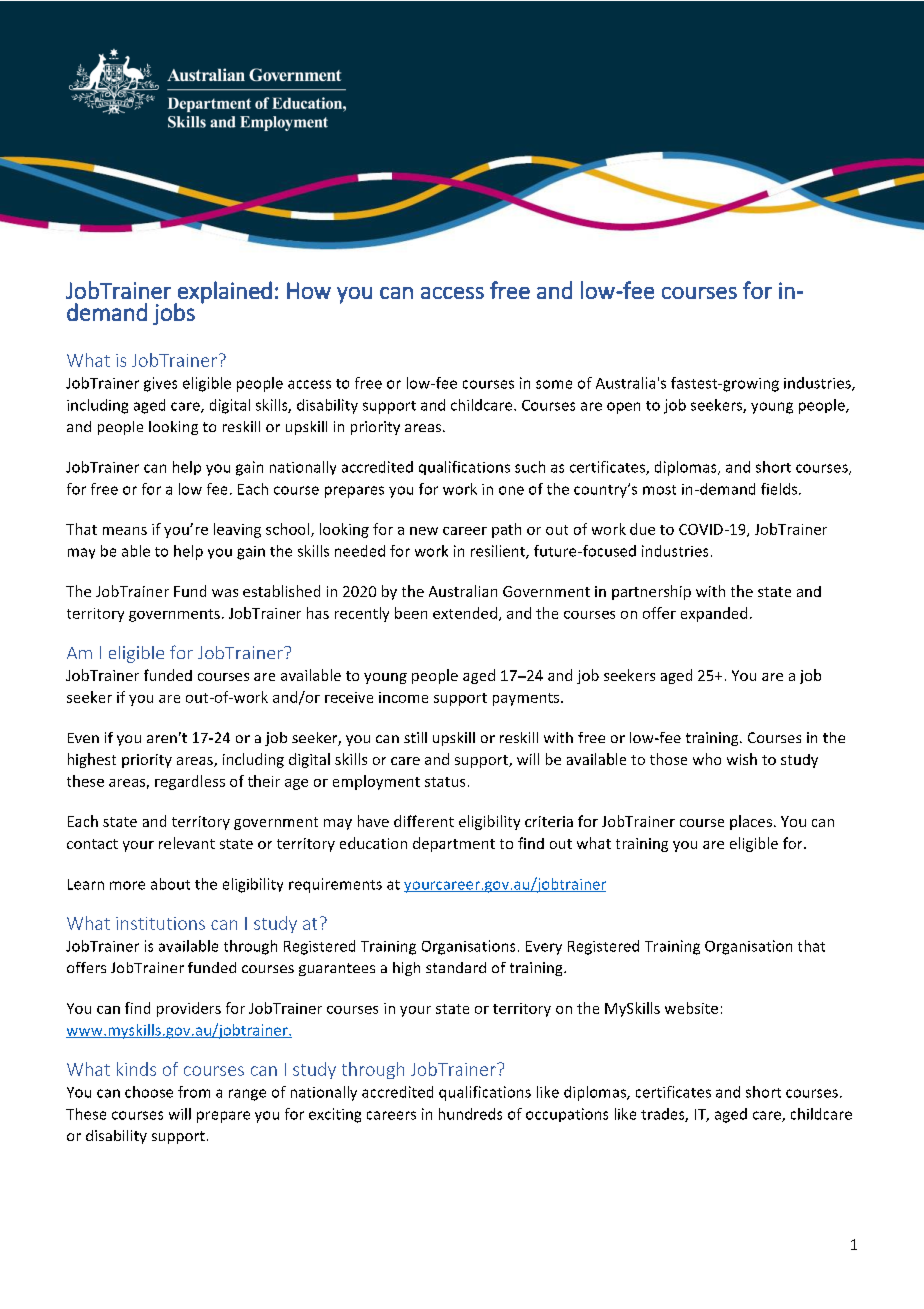  Describe the element at coordinates (567, 1115) in the image. I see `occupations` at that location.
